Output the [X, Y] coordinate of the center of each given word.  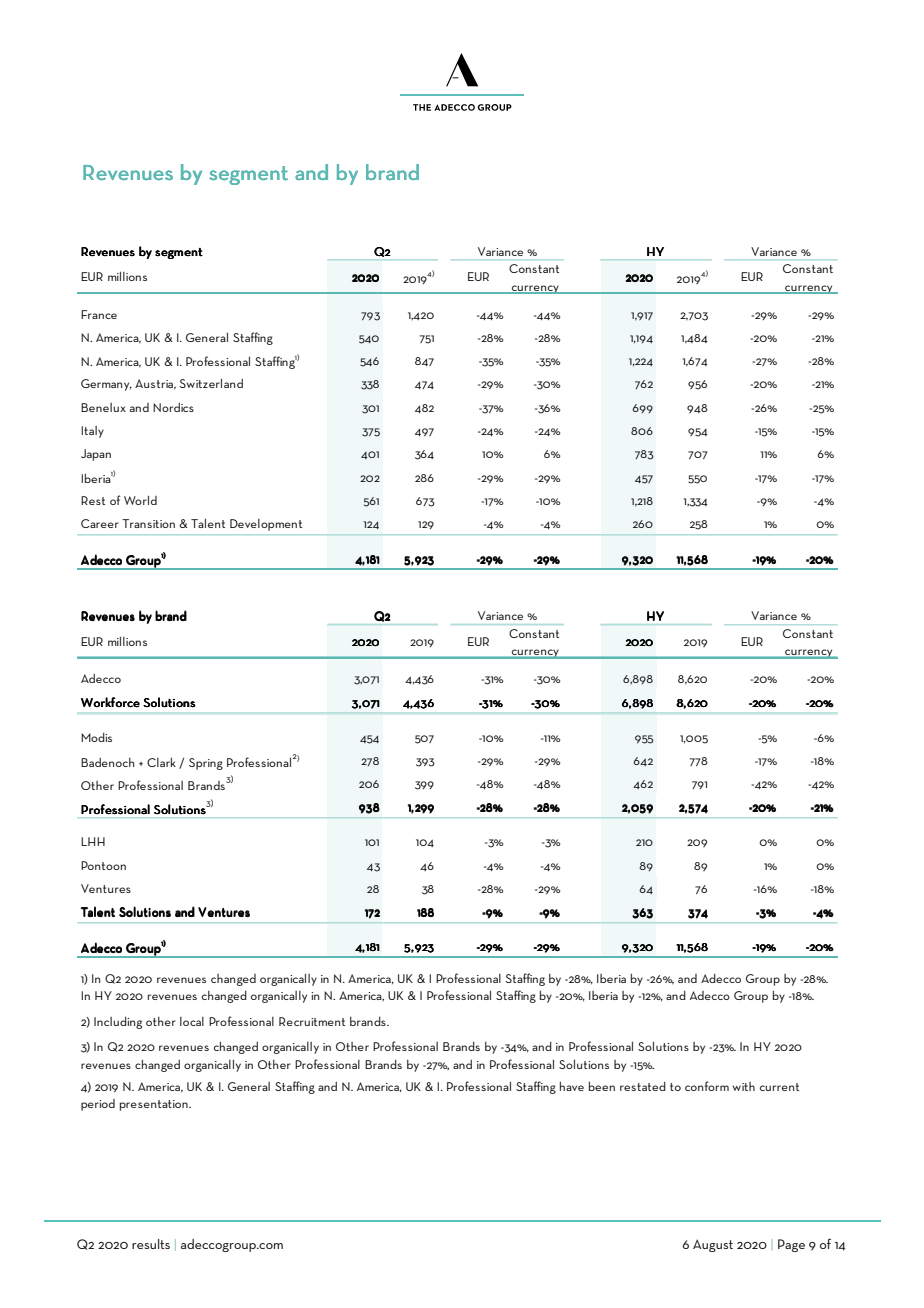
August [713, 1245]
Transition [148, 523]
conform [707, 1086]
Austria [155, 384]
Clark [161, 762]
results [151, 1244]
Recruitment [312, 1021]
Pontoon [103, 865]
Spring [206, 764]
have [572, 1086]
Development [266, 525]
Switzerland [211, 383]
